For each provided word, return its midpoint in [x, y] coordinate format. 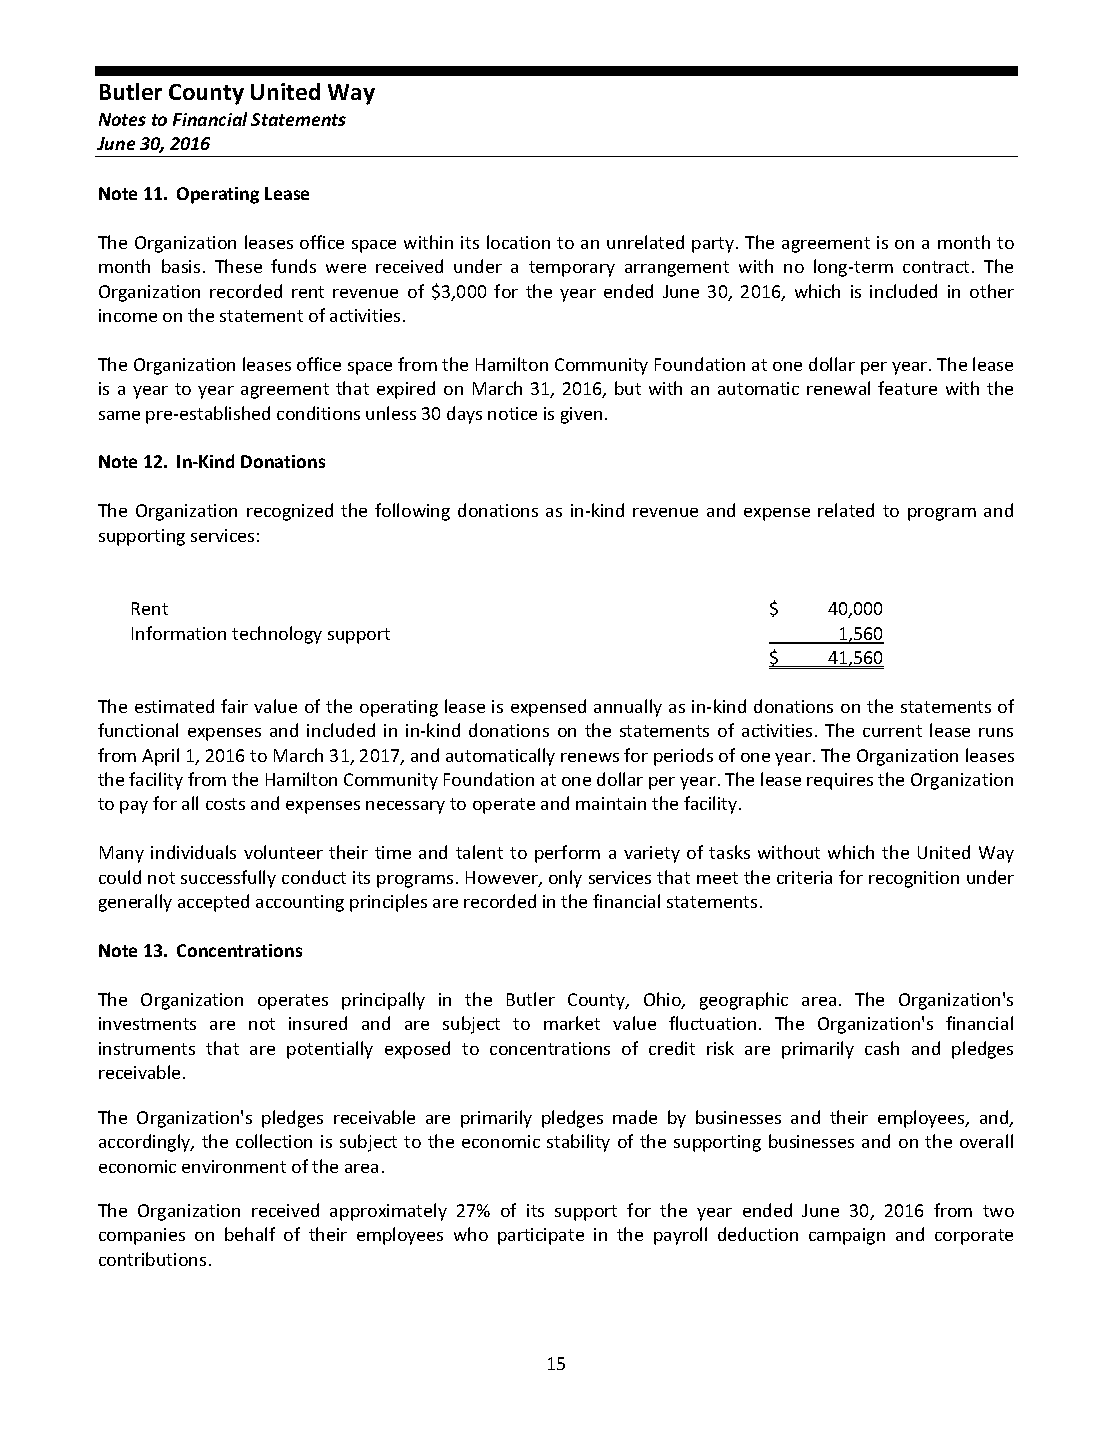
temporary [572, 269]
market [572, 1023]
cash [882, 1048]
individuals [193, 852]
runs [996, 732]
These [238, 266]
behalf [250, 1234]
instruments [147, 1048]
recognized [290, 512]
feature [907, 388]
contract [936, 267]
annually [628, 708]
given [581, 415]
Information [179, 633]
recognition [914, 879]
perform [567, 854]
